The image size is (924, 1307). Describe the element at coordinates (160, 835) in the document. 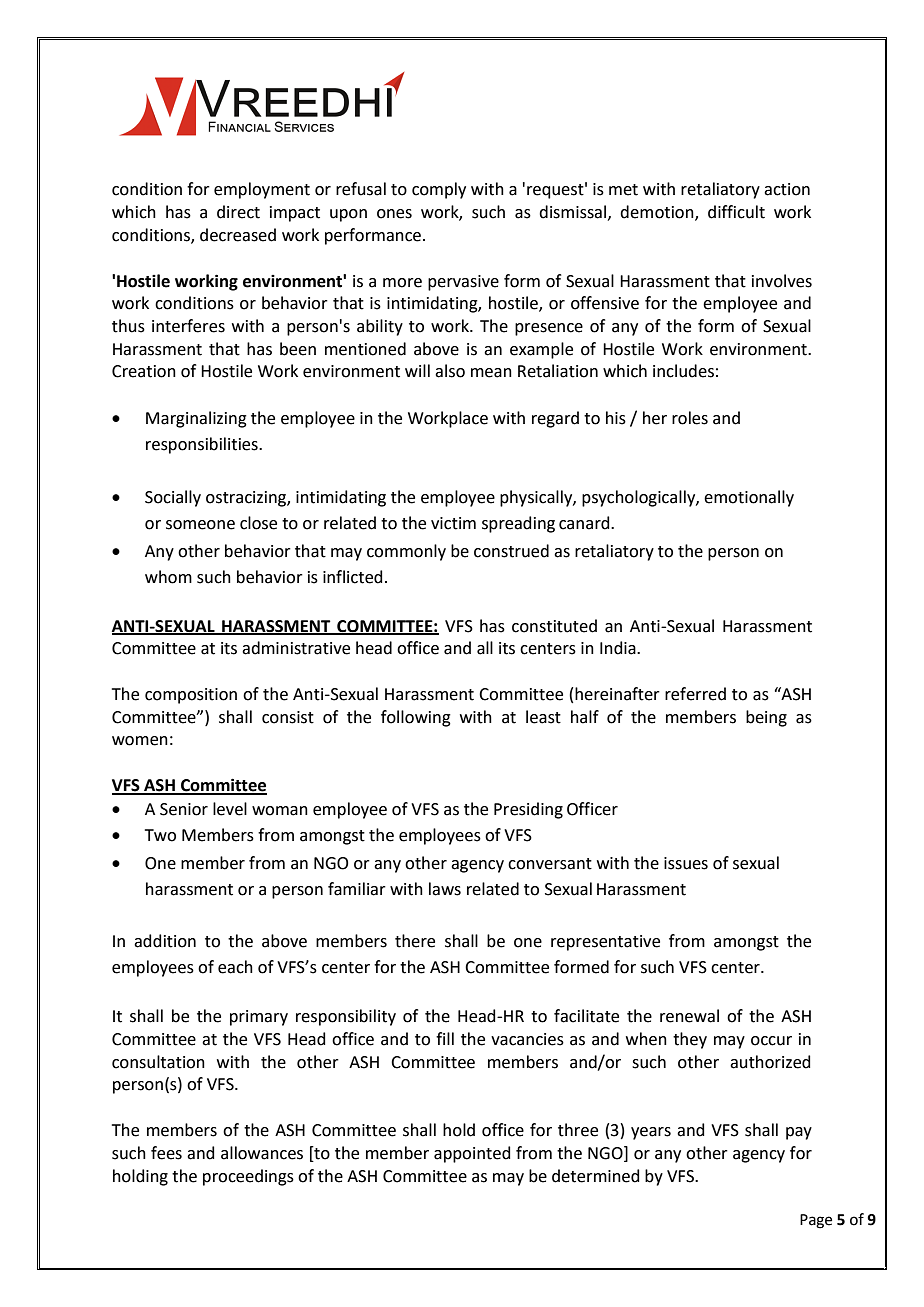

I see `Two` at that location.
